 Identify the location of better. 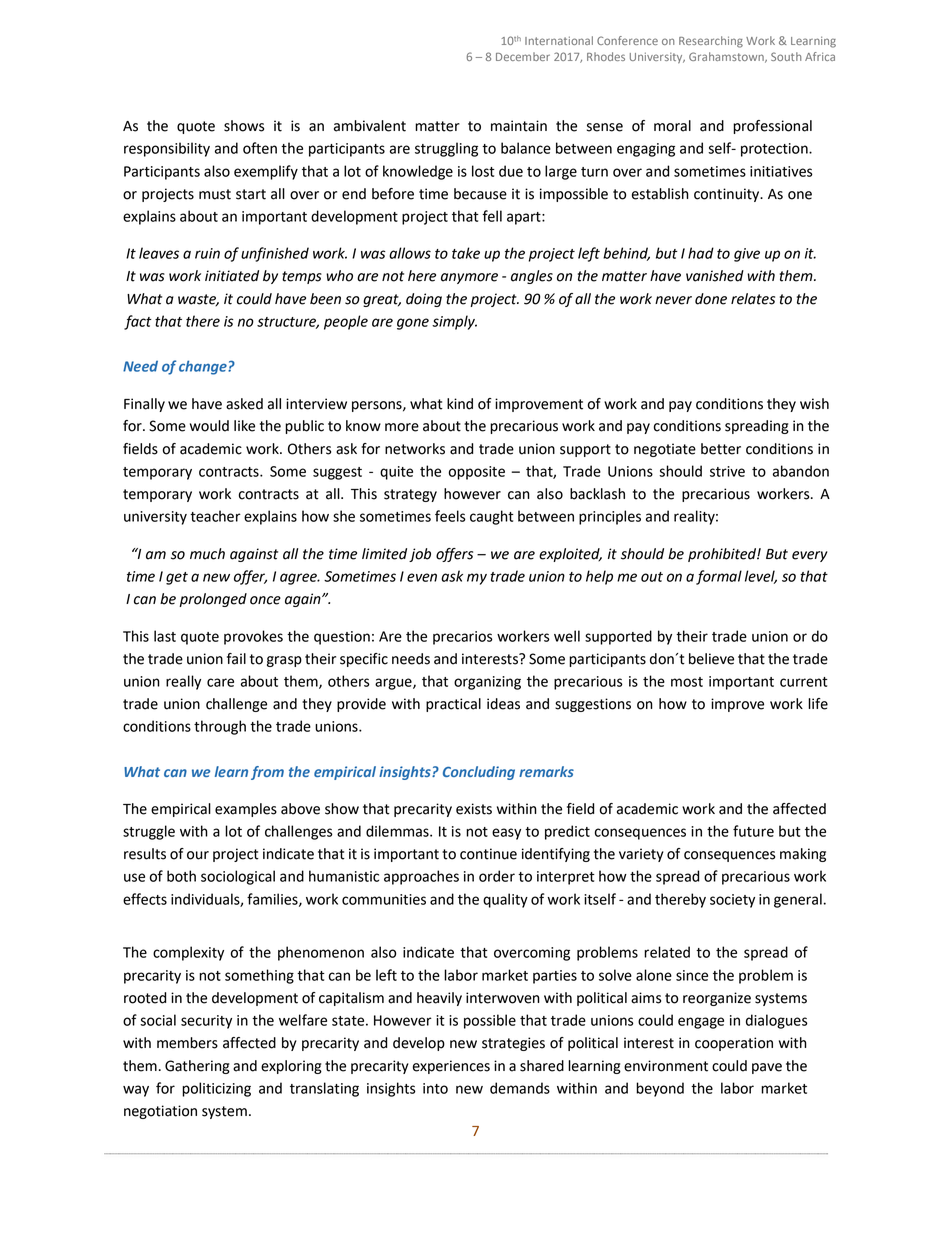
(721, 449).
